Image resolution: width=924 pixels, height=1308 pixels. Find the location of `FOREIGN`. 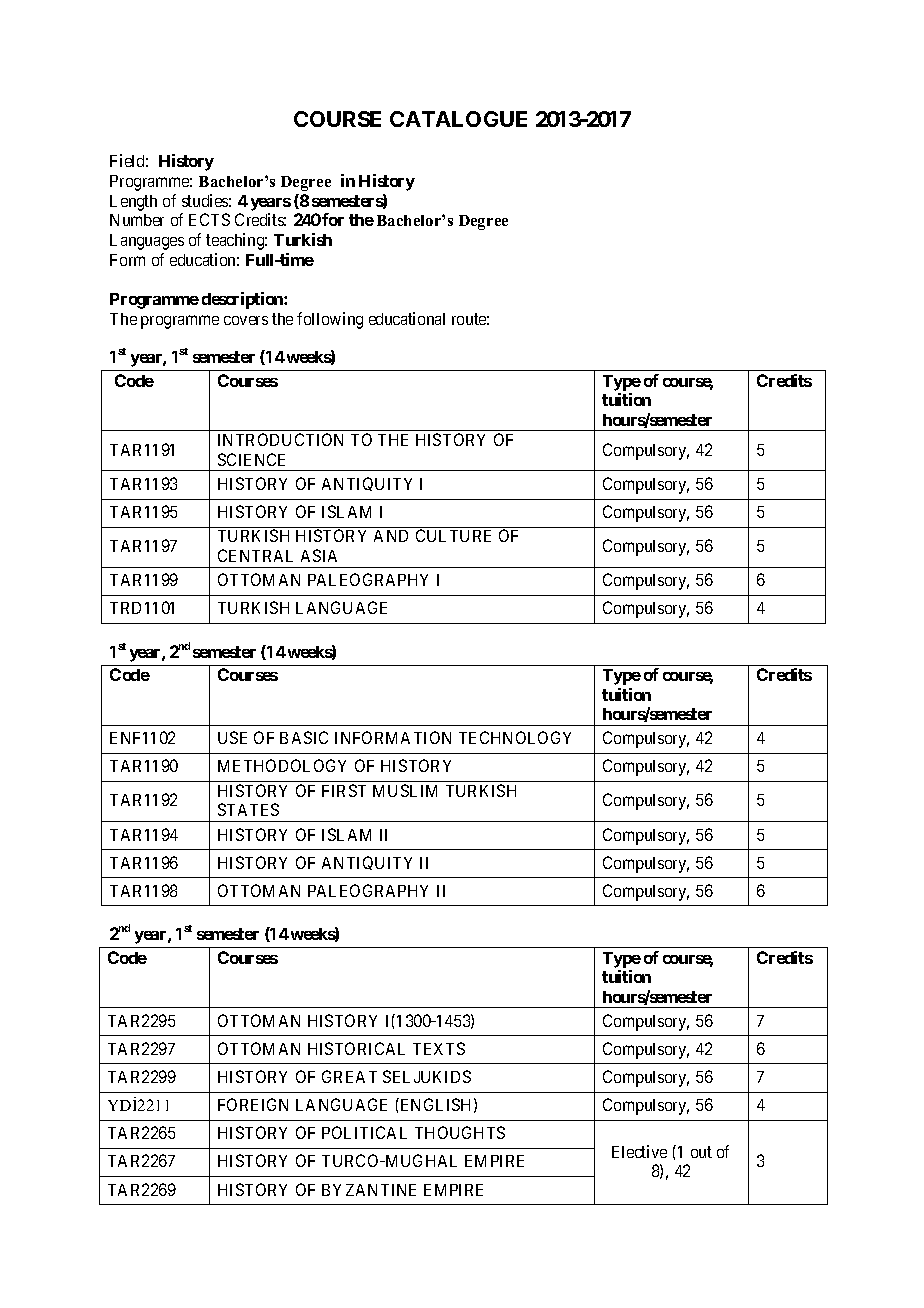

FOREIGN is located at coordinates (253, 1104).
